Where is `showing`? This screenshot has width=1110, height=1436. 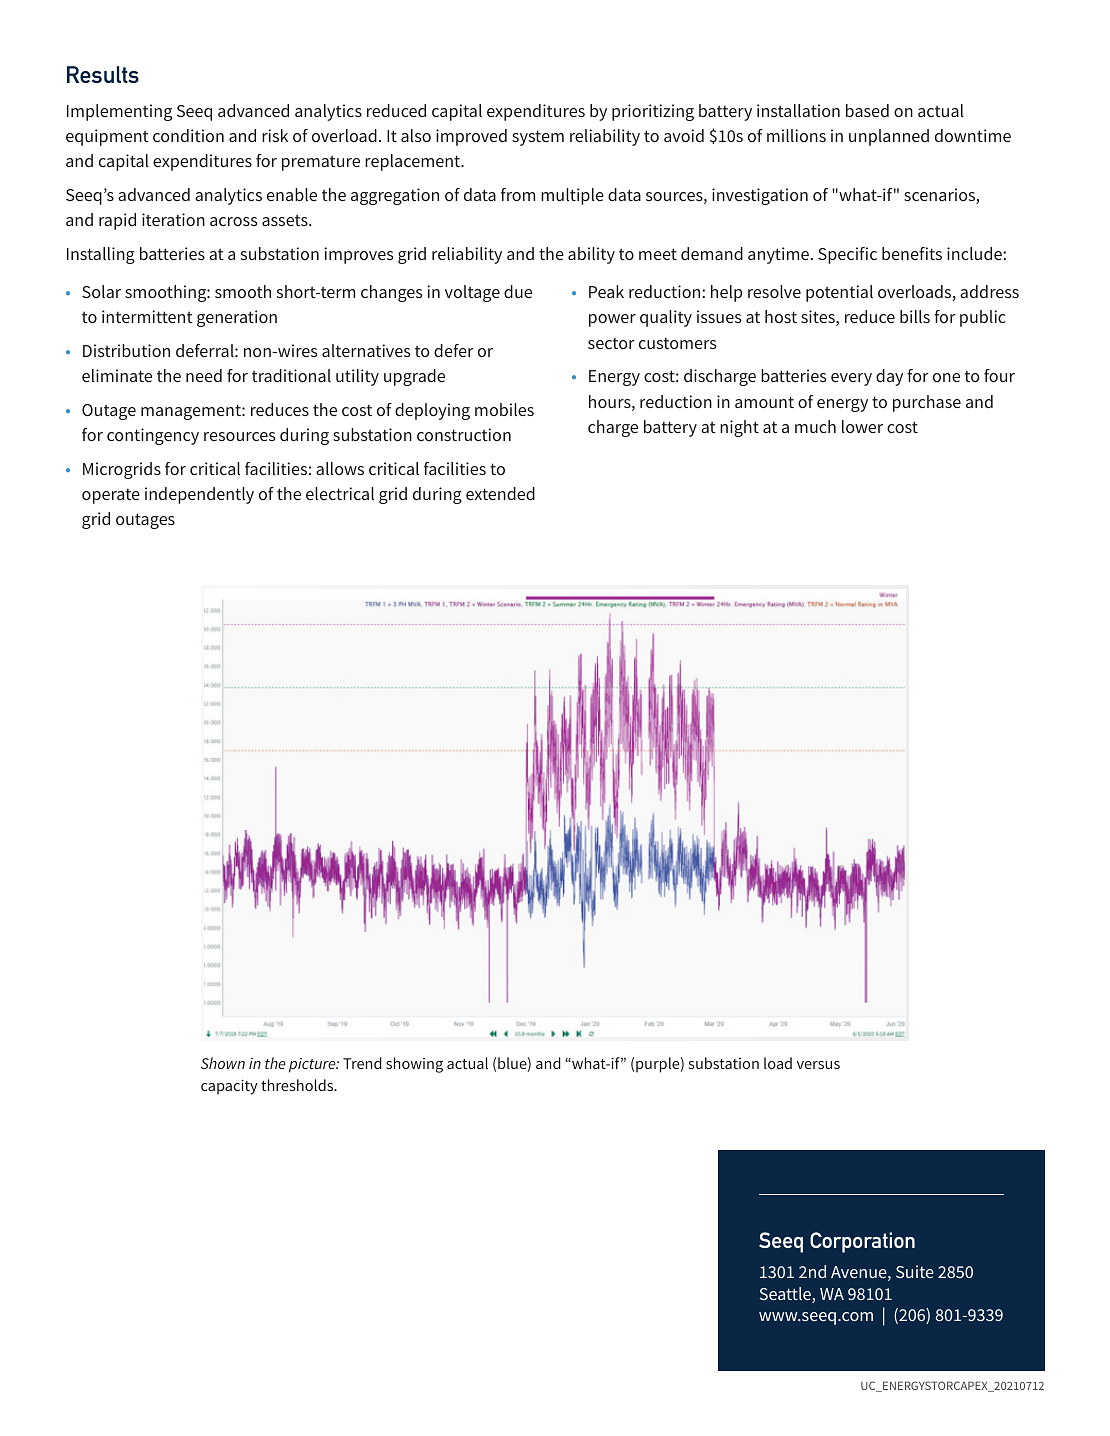
showing is located at coordinates (414, 1065).
